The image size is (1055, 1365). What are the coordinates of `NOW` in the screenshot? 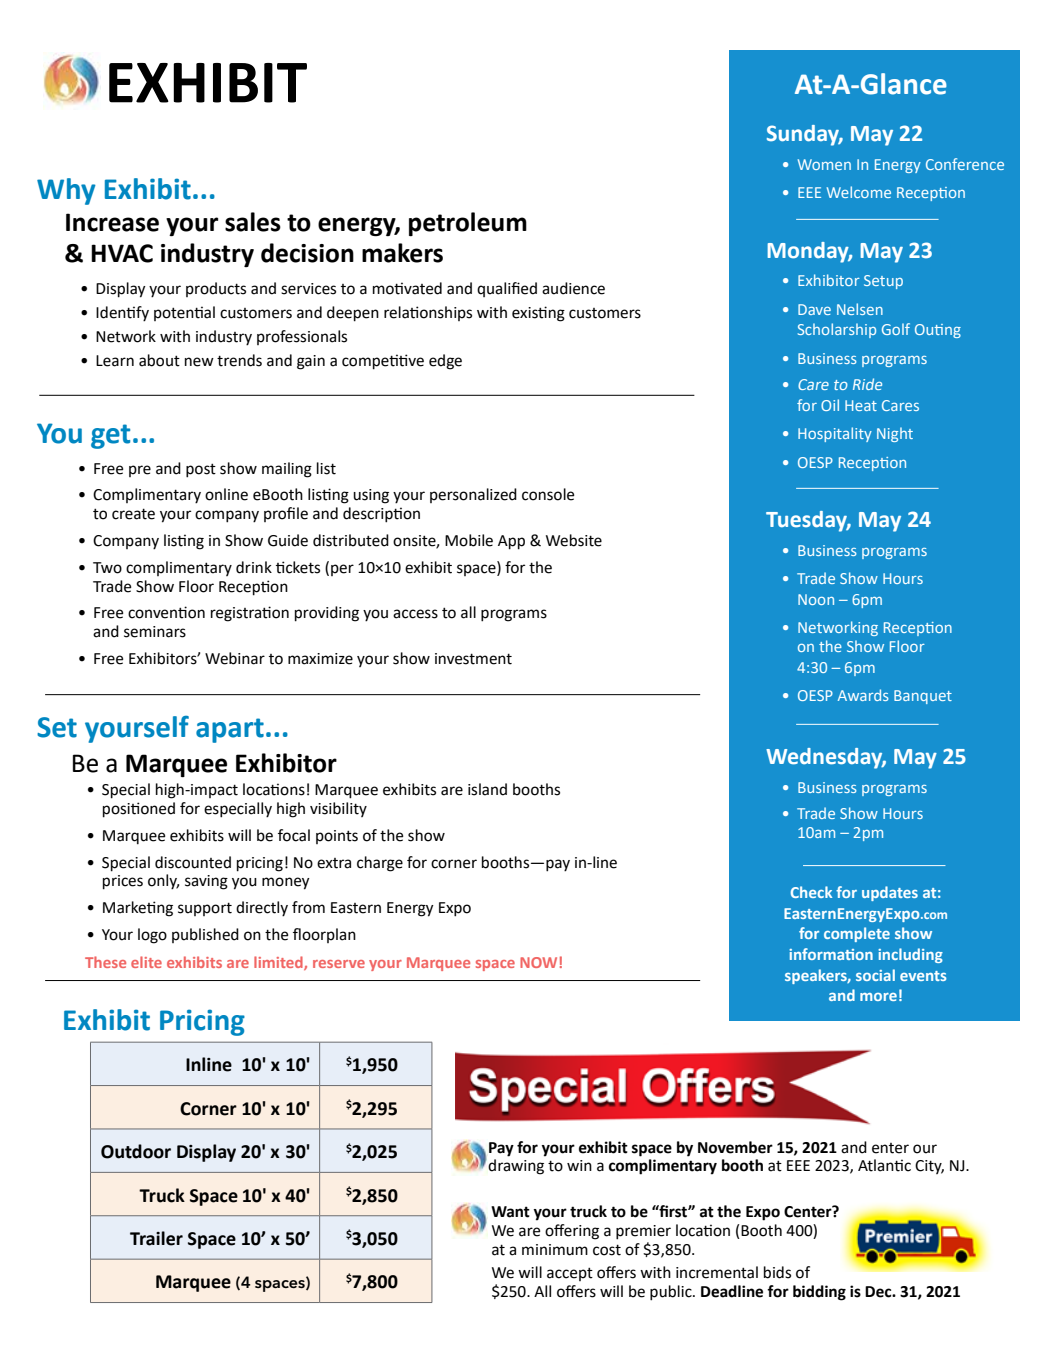 It's located at (538, 962).
